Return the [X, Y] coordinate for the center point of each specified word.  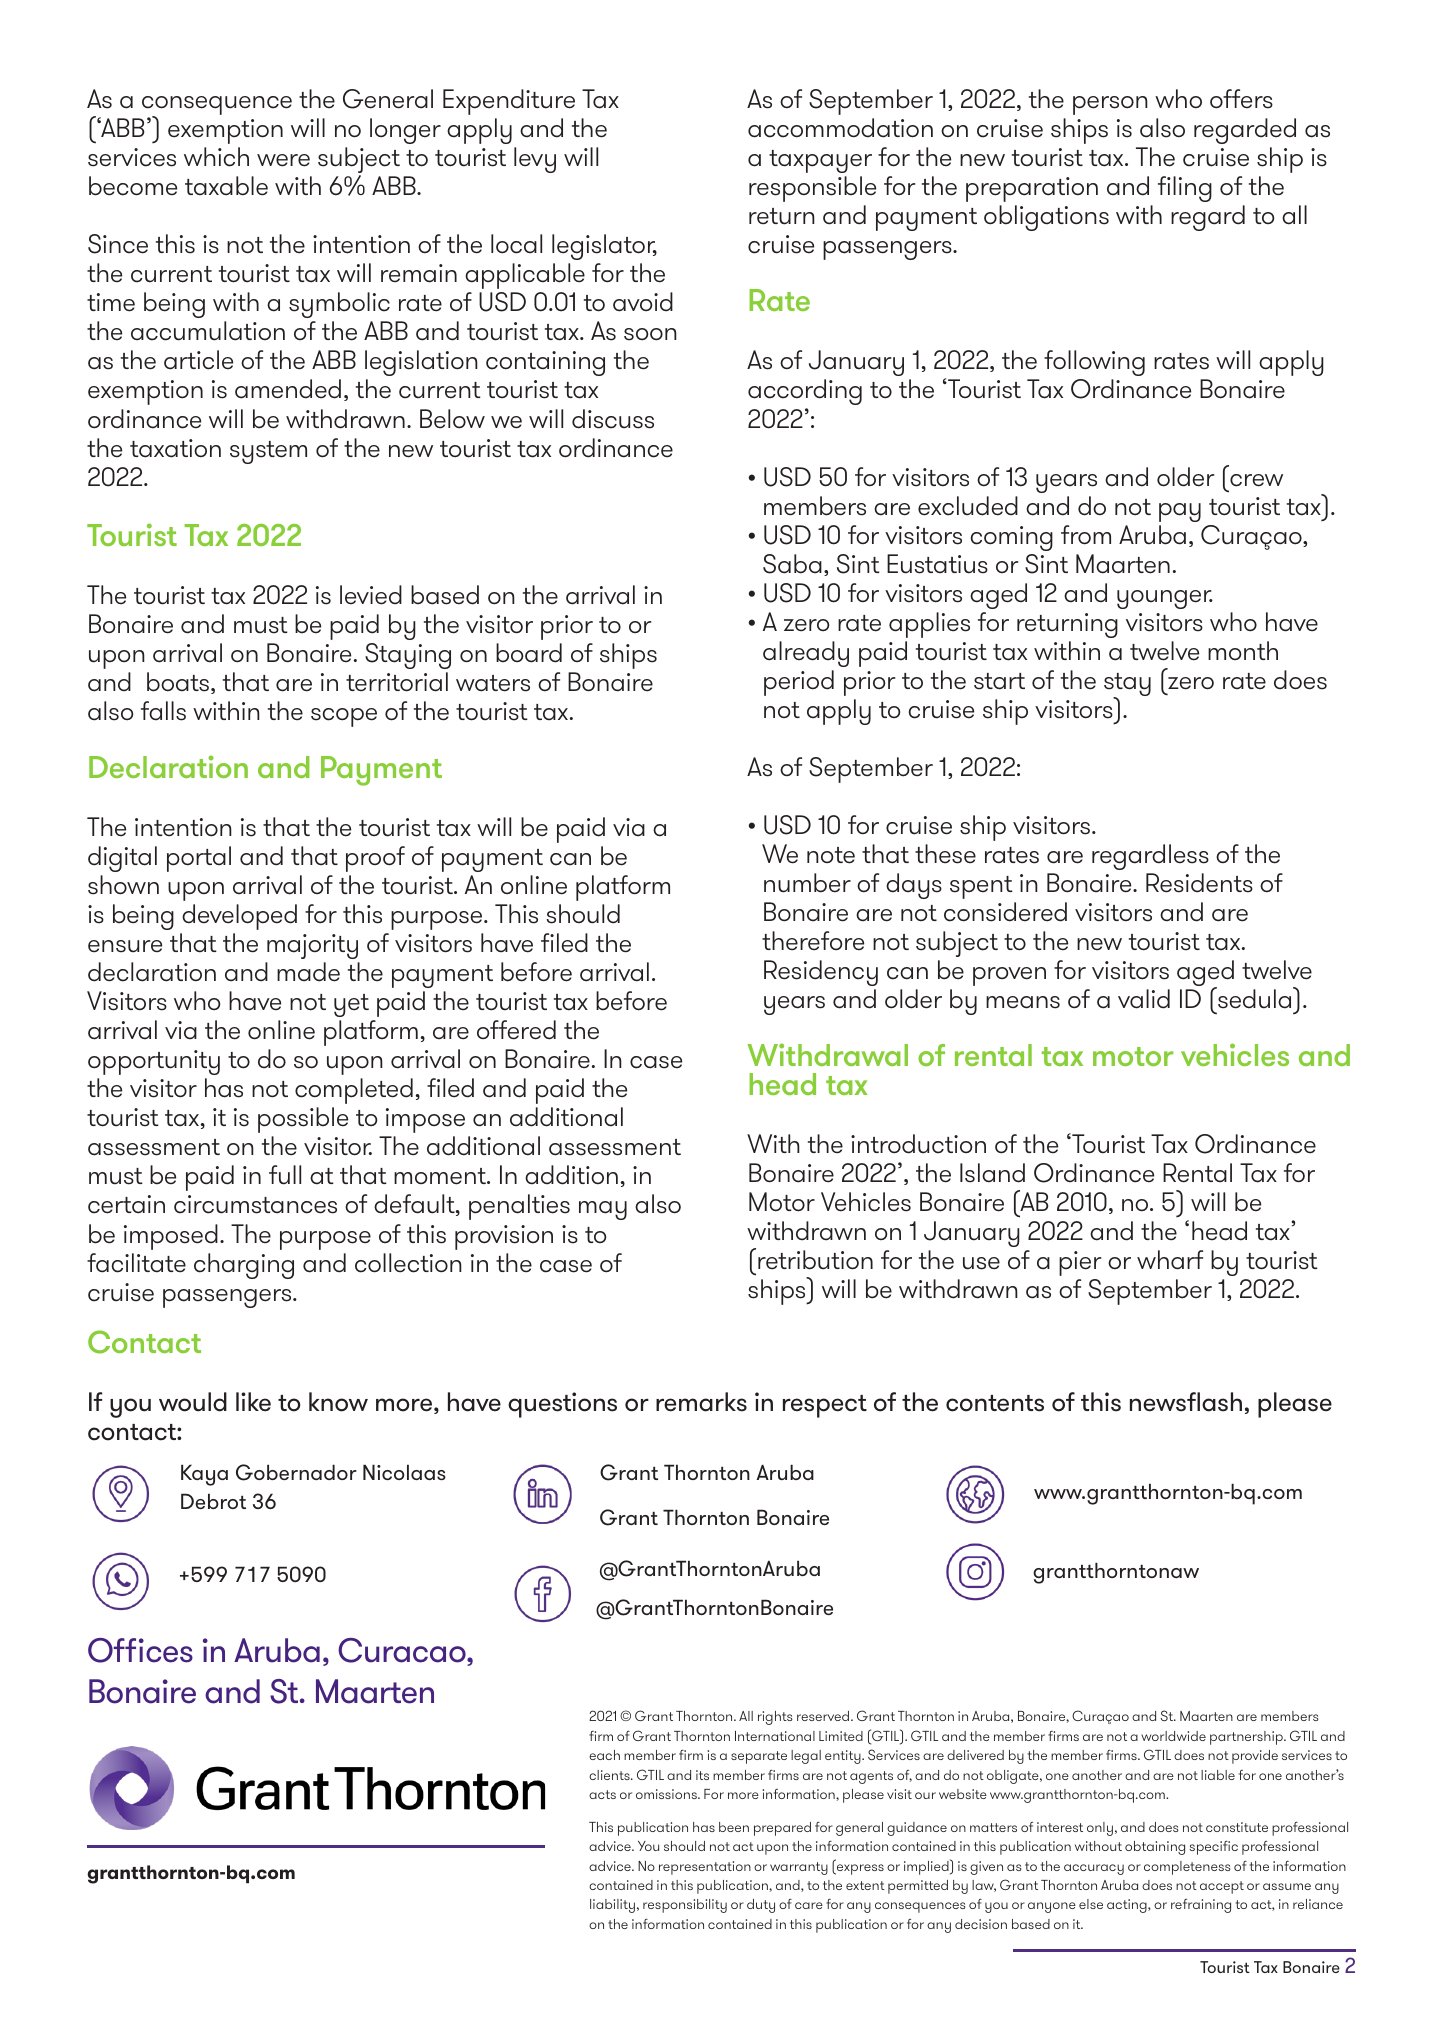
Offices [140, 1650]
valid [1144, 999]
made [308, 972]
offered [516, 1030]
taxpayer [820, 161]
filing [1185, 189]
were [283, 160]
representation [705, 1868]
